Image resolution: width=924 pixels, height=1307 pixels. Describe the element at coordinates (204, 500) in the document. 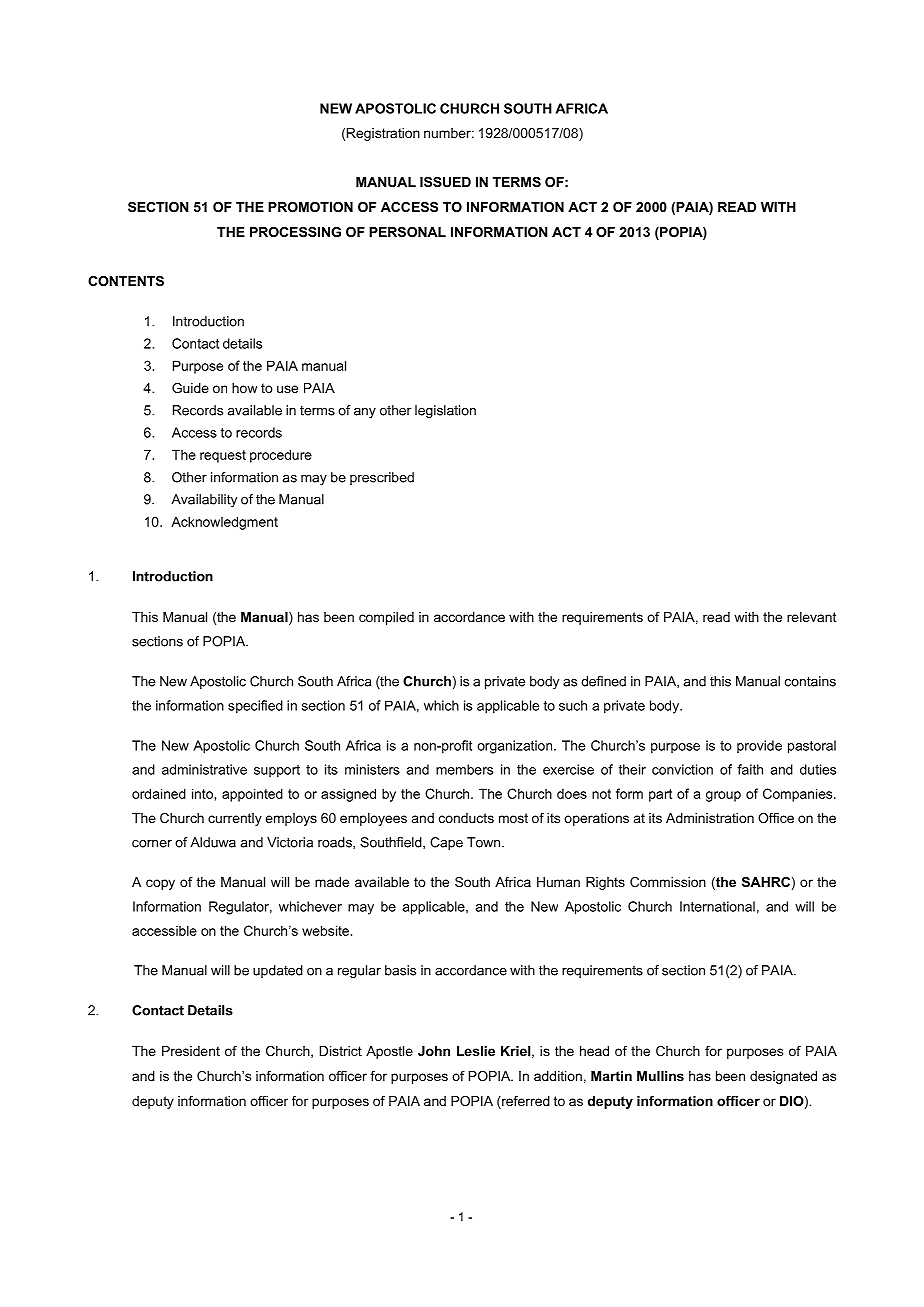

I see `Availability` at that location.
